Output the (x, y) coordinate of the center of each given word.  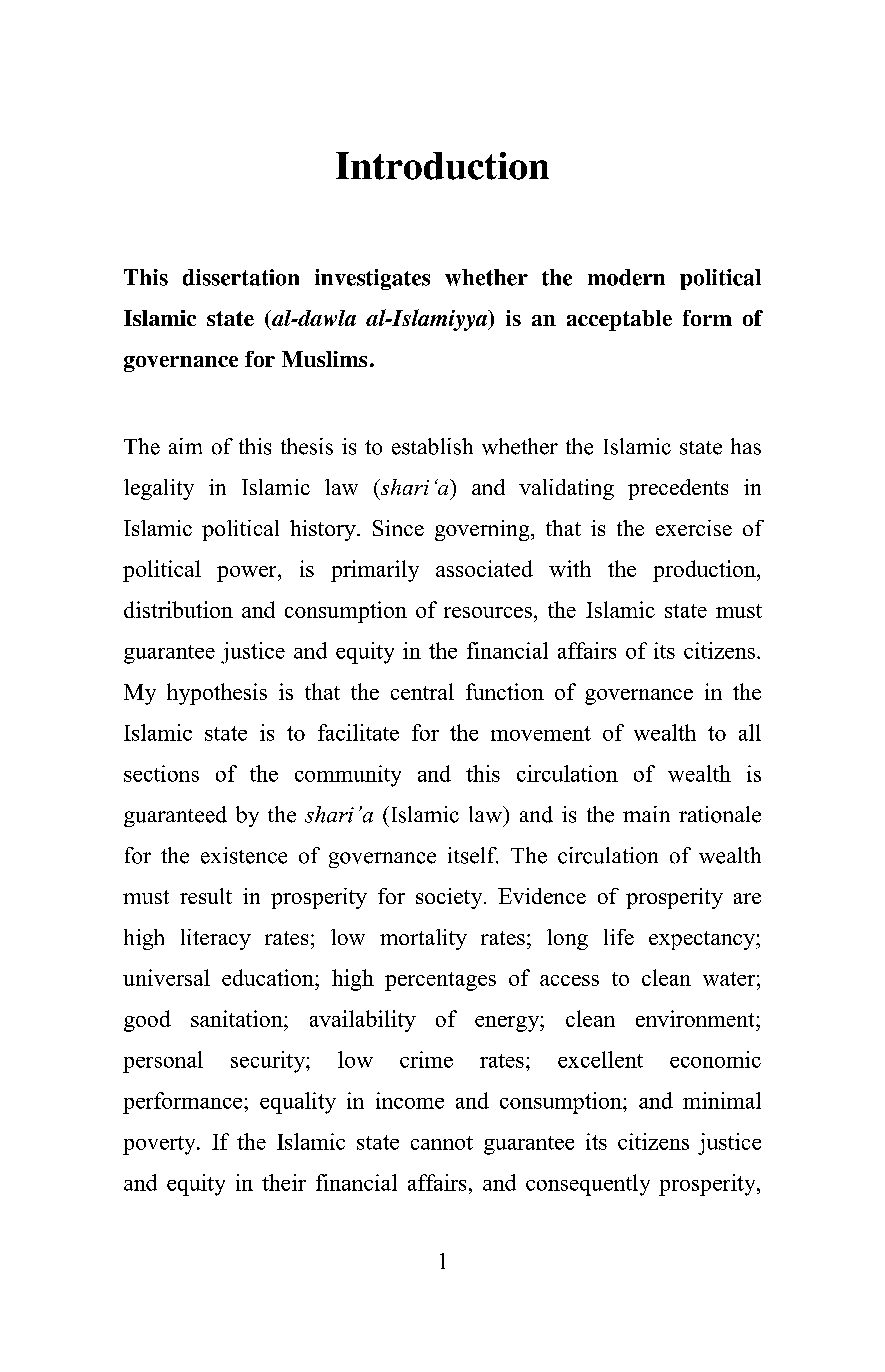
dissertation (241, 277)
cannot (442, 1143)
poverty (160, 1145)
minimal (722, 1100)
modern (626, 277)
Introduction (442, 166)
